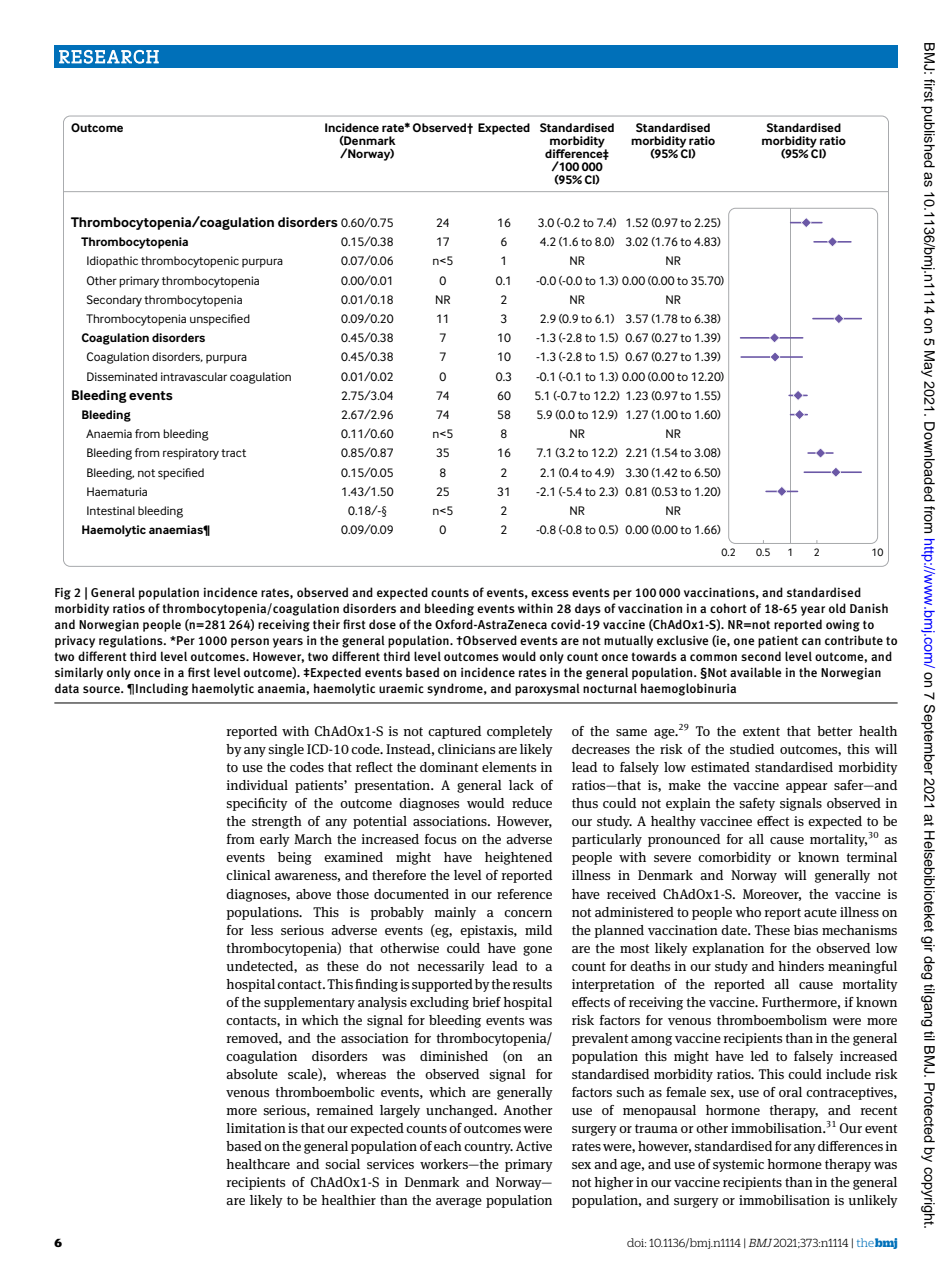 Image resolution: width=952 pixels, height=1270 pixels. What do you see at coordinates (440, 839) in the screenshot?
I see `focus` at bounding box center [440, 839].
